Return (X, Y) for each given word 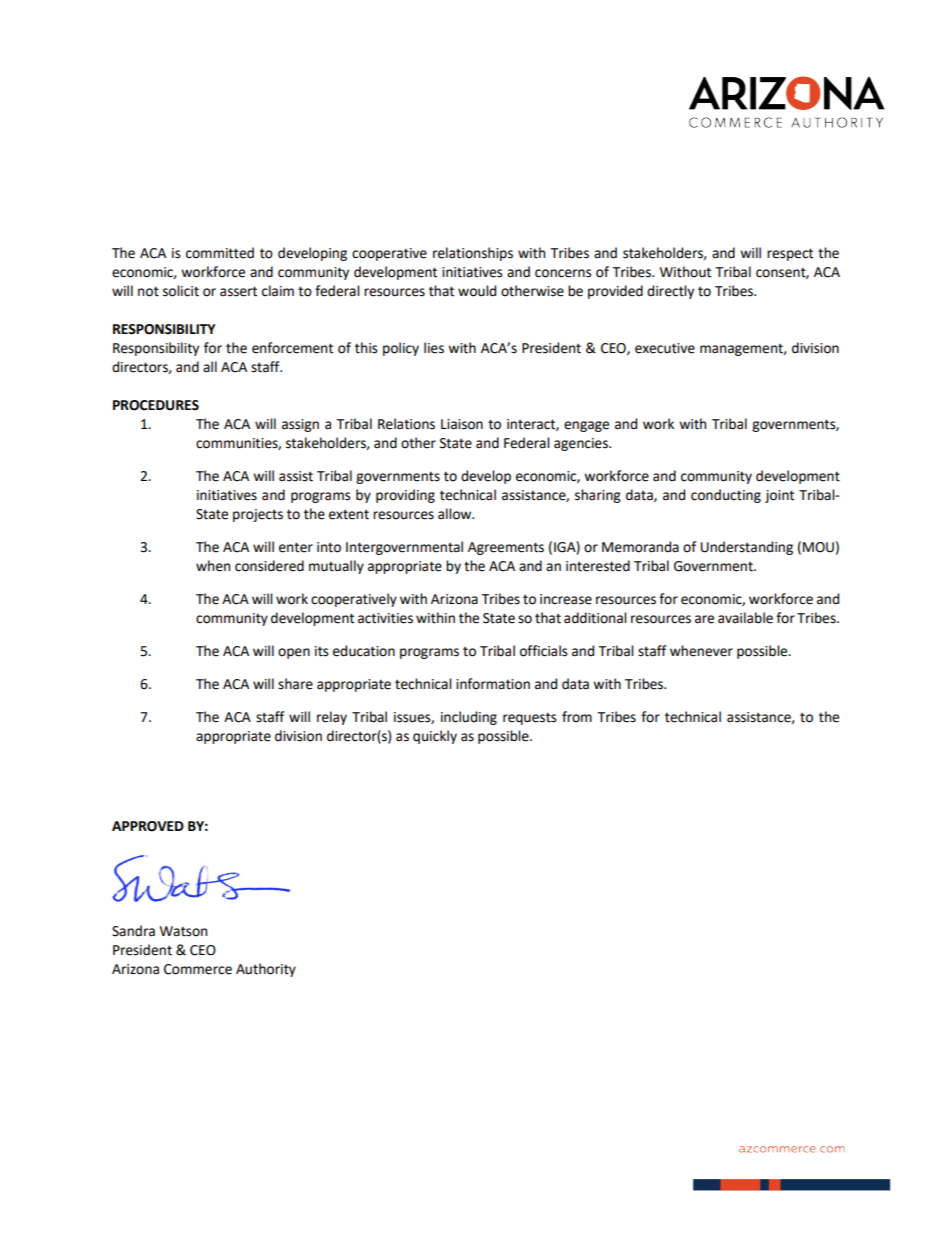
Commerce (198, 969)
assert (238, 291)
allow (456, 514)
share (295, 684)
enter (296, 547)
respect (790, 254)
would (477, 291)
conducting (726, 496)
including (469, 718)
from (577, 717)
